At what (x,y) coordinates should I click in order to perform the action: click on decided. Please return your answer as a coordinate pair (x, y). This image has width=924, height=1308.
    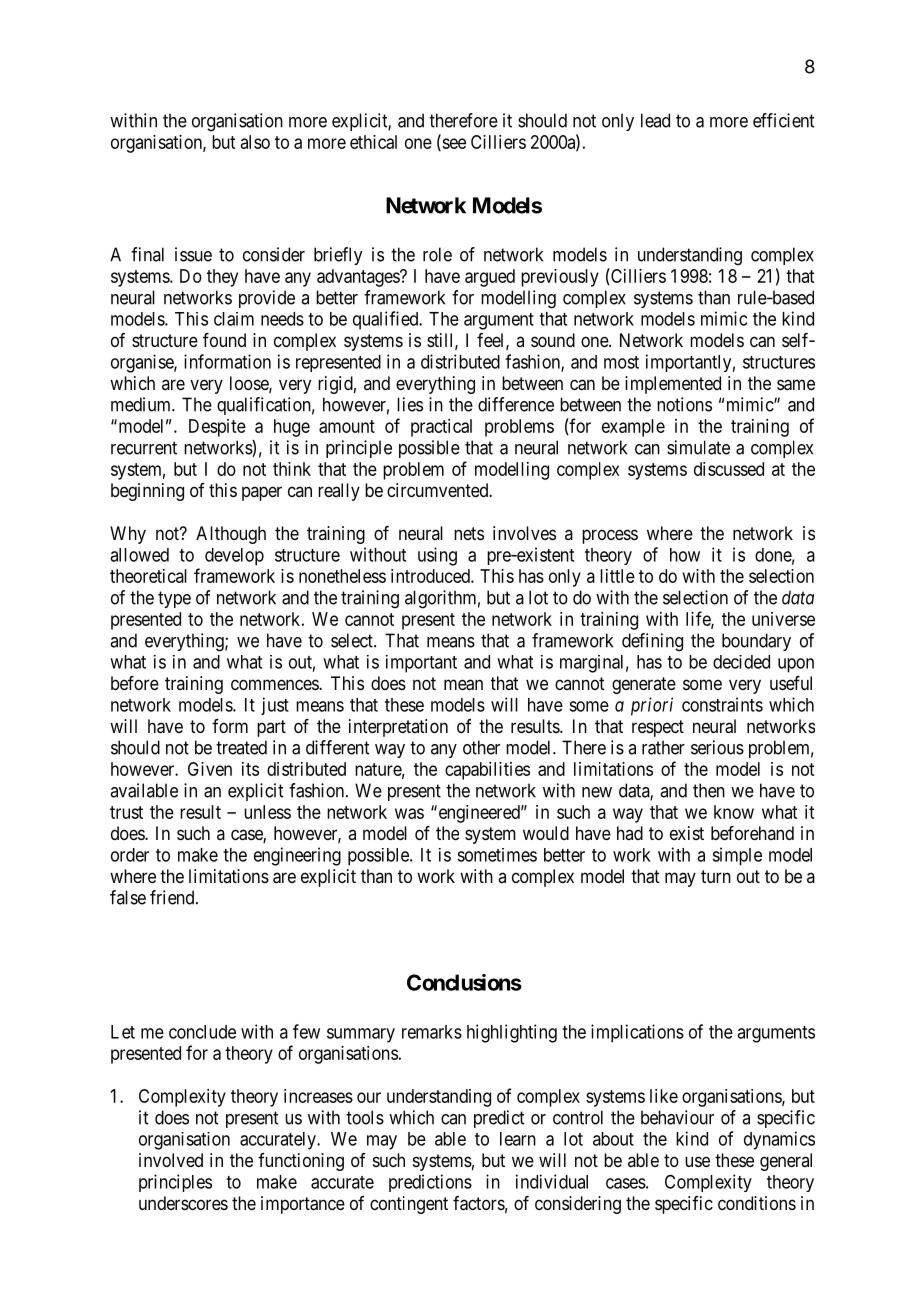
    Looking at the image, I should click on (741, 662).
